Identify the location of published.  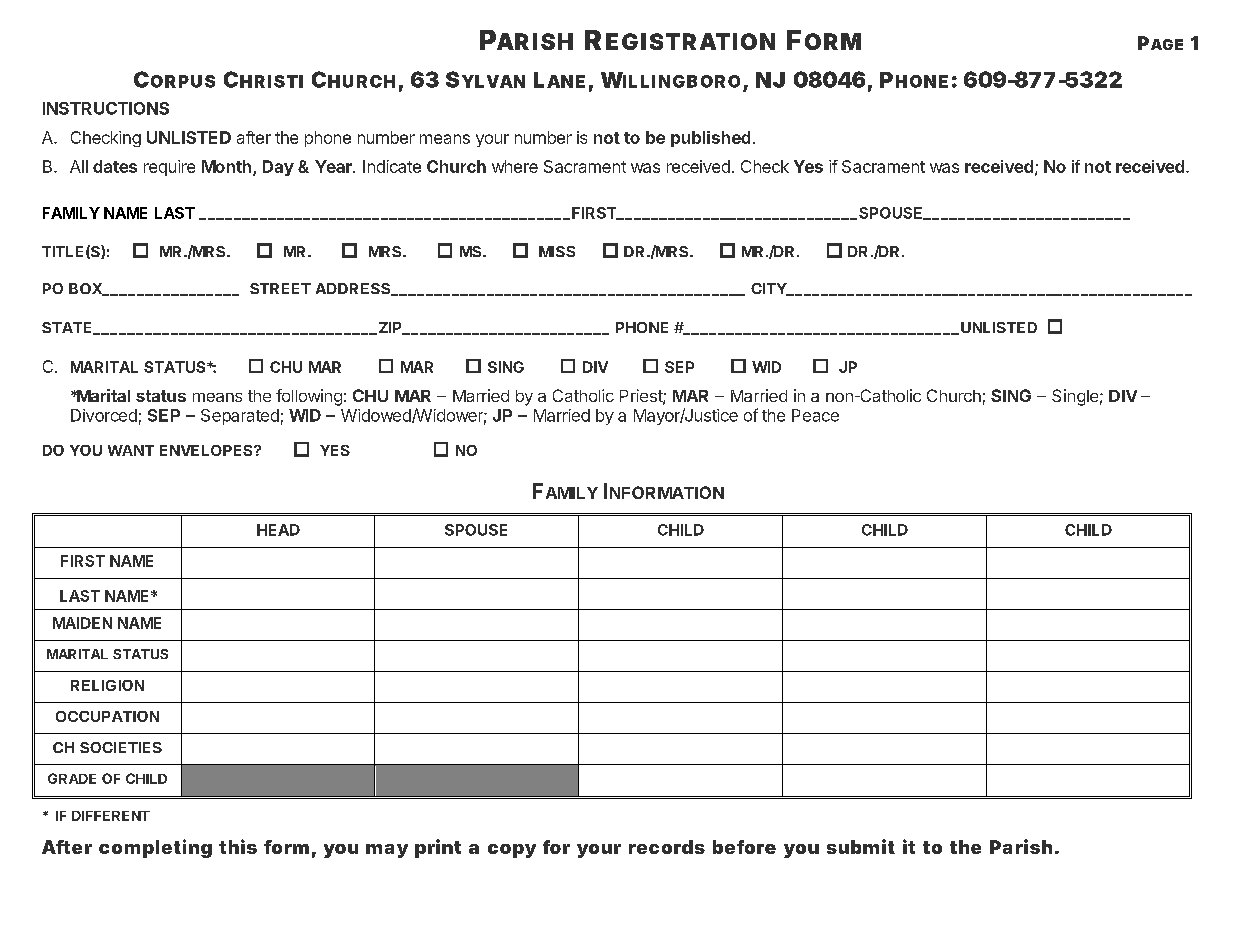
(710, 139).
